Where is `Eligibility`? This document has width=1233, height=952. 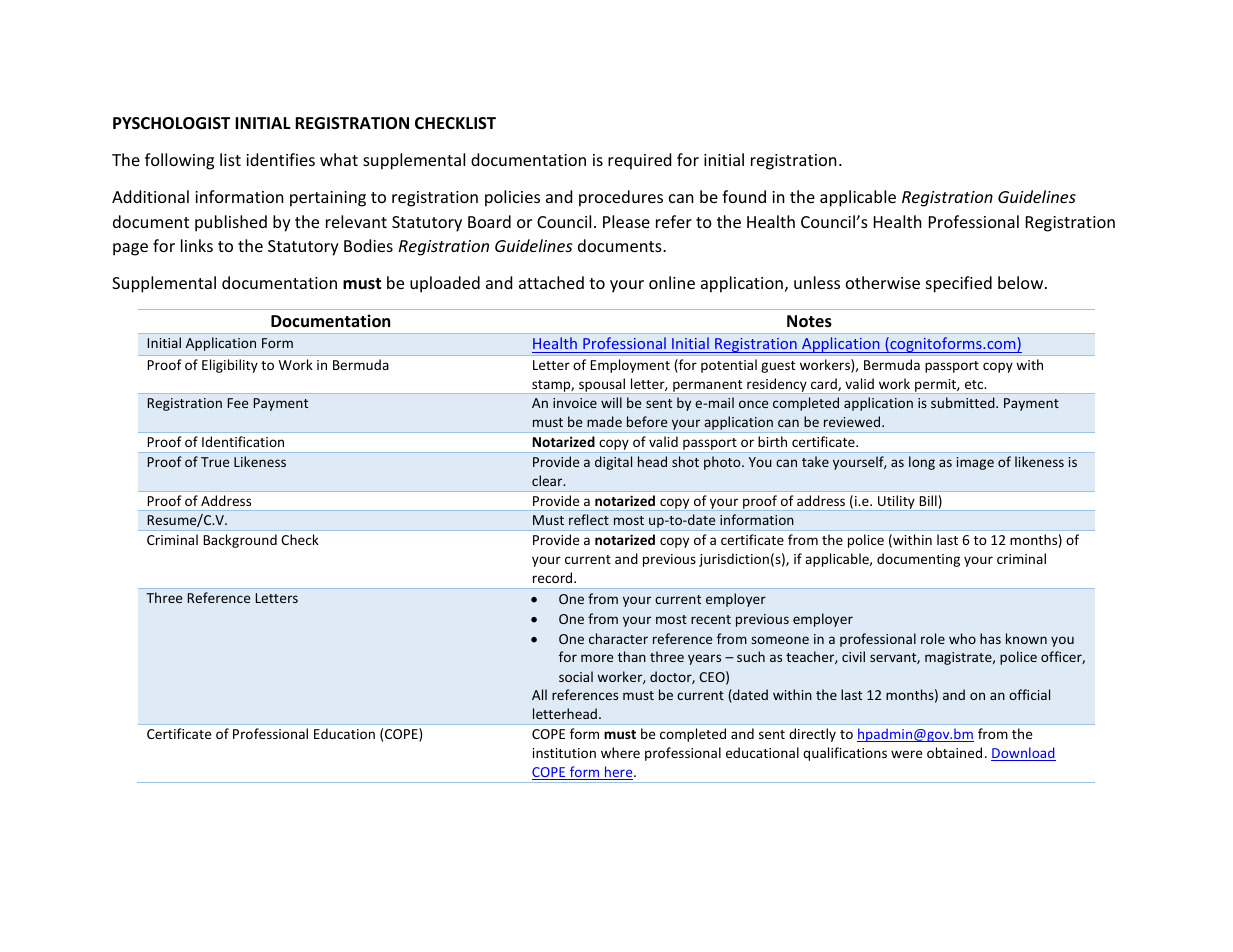
Eligibility is located at coordinates (230, 366).
